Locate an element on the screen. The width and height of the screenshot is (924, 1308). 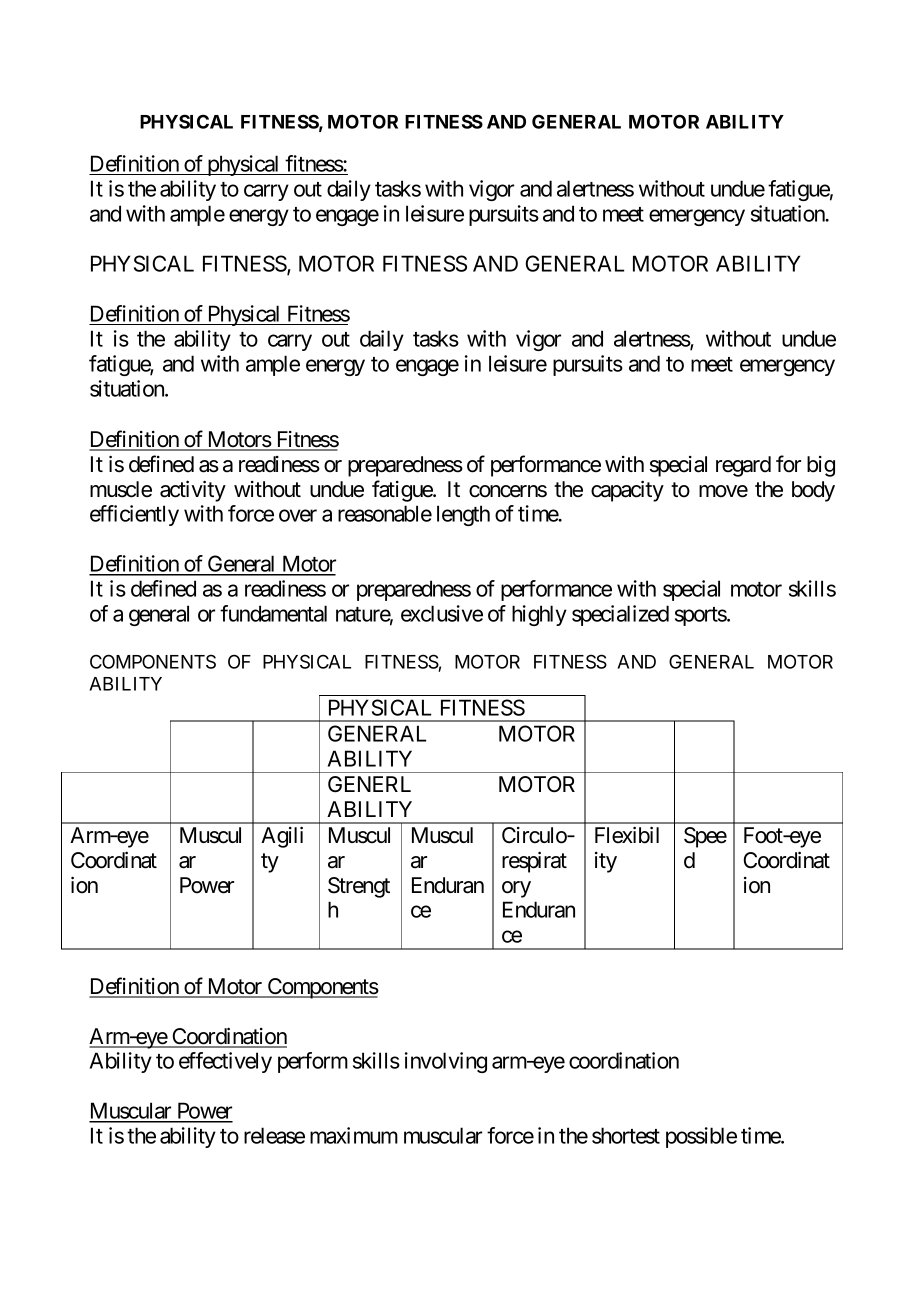
fundamental is located at coordinates (273, 613).
